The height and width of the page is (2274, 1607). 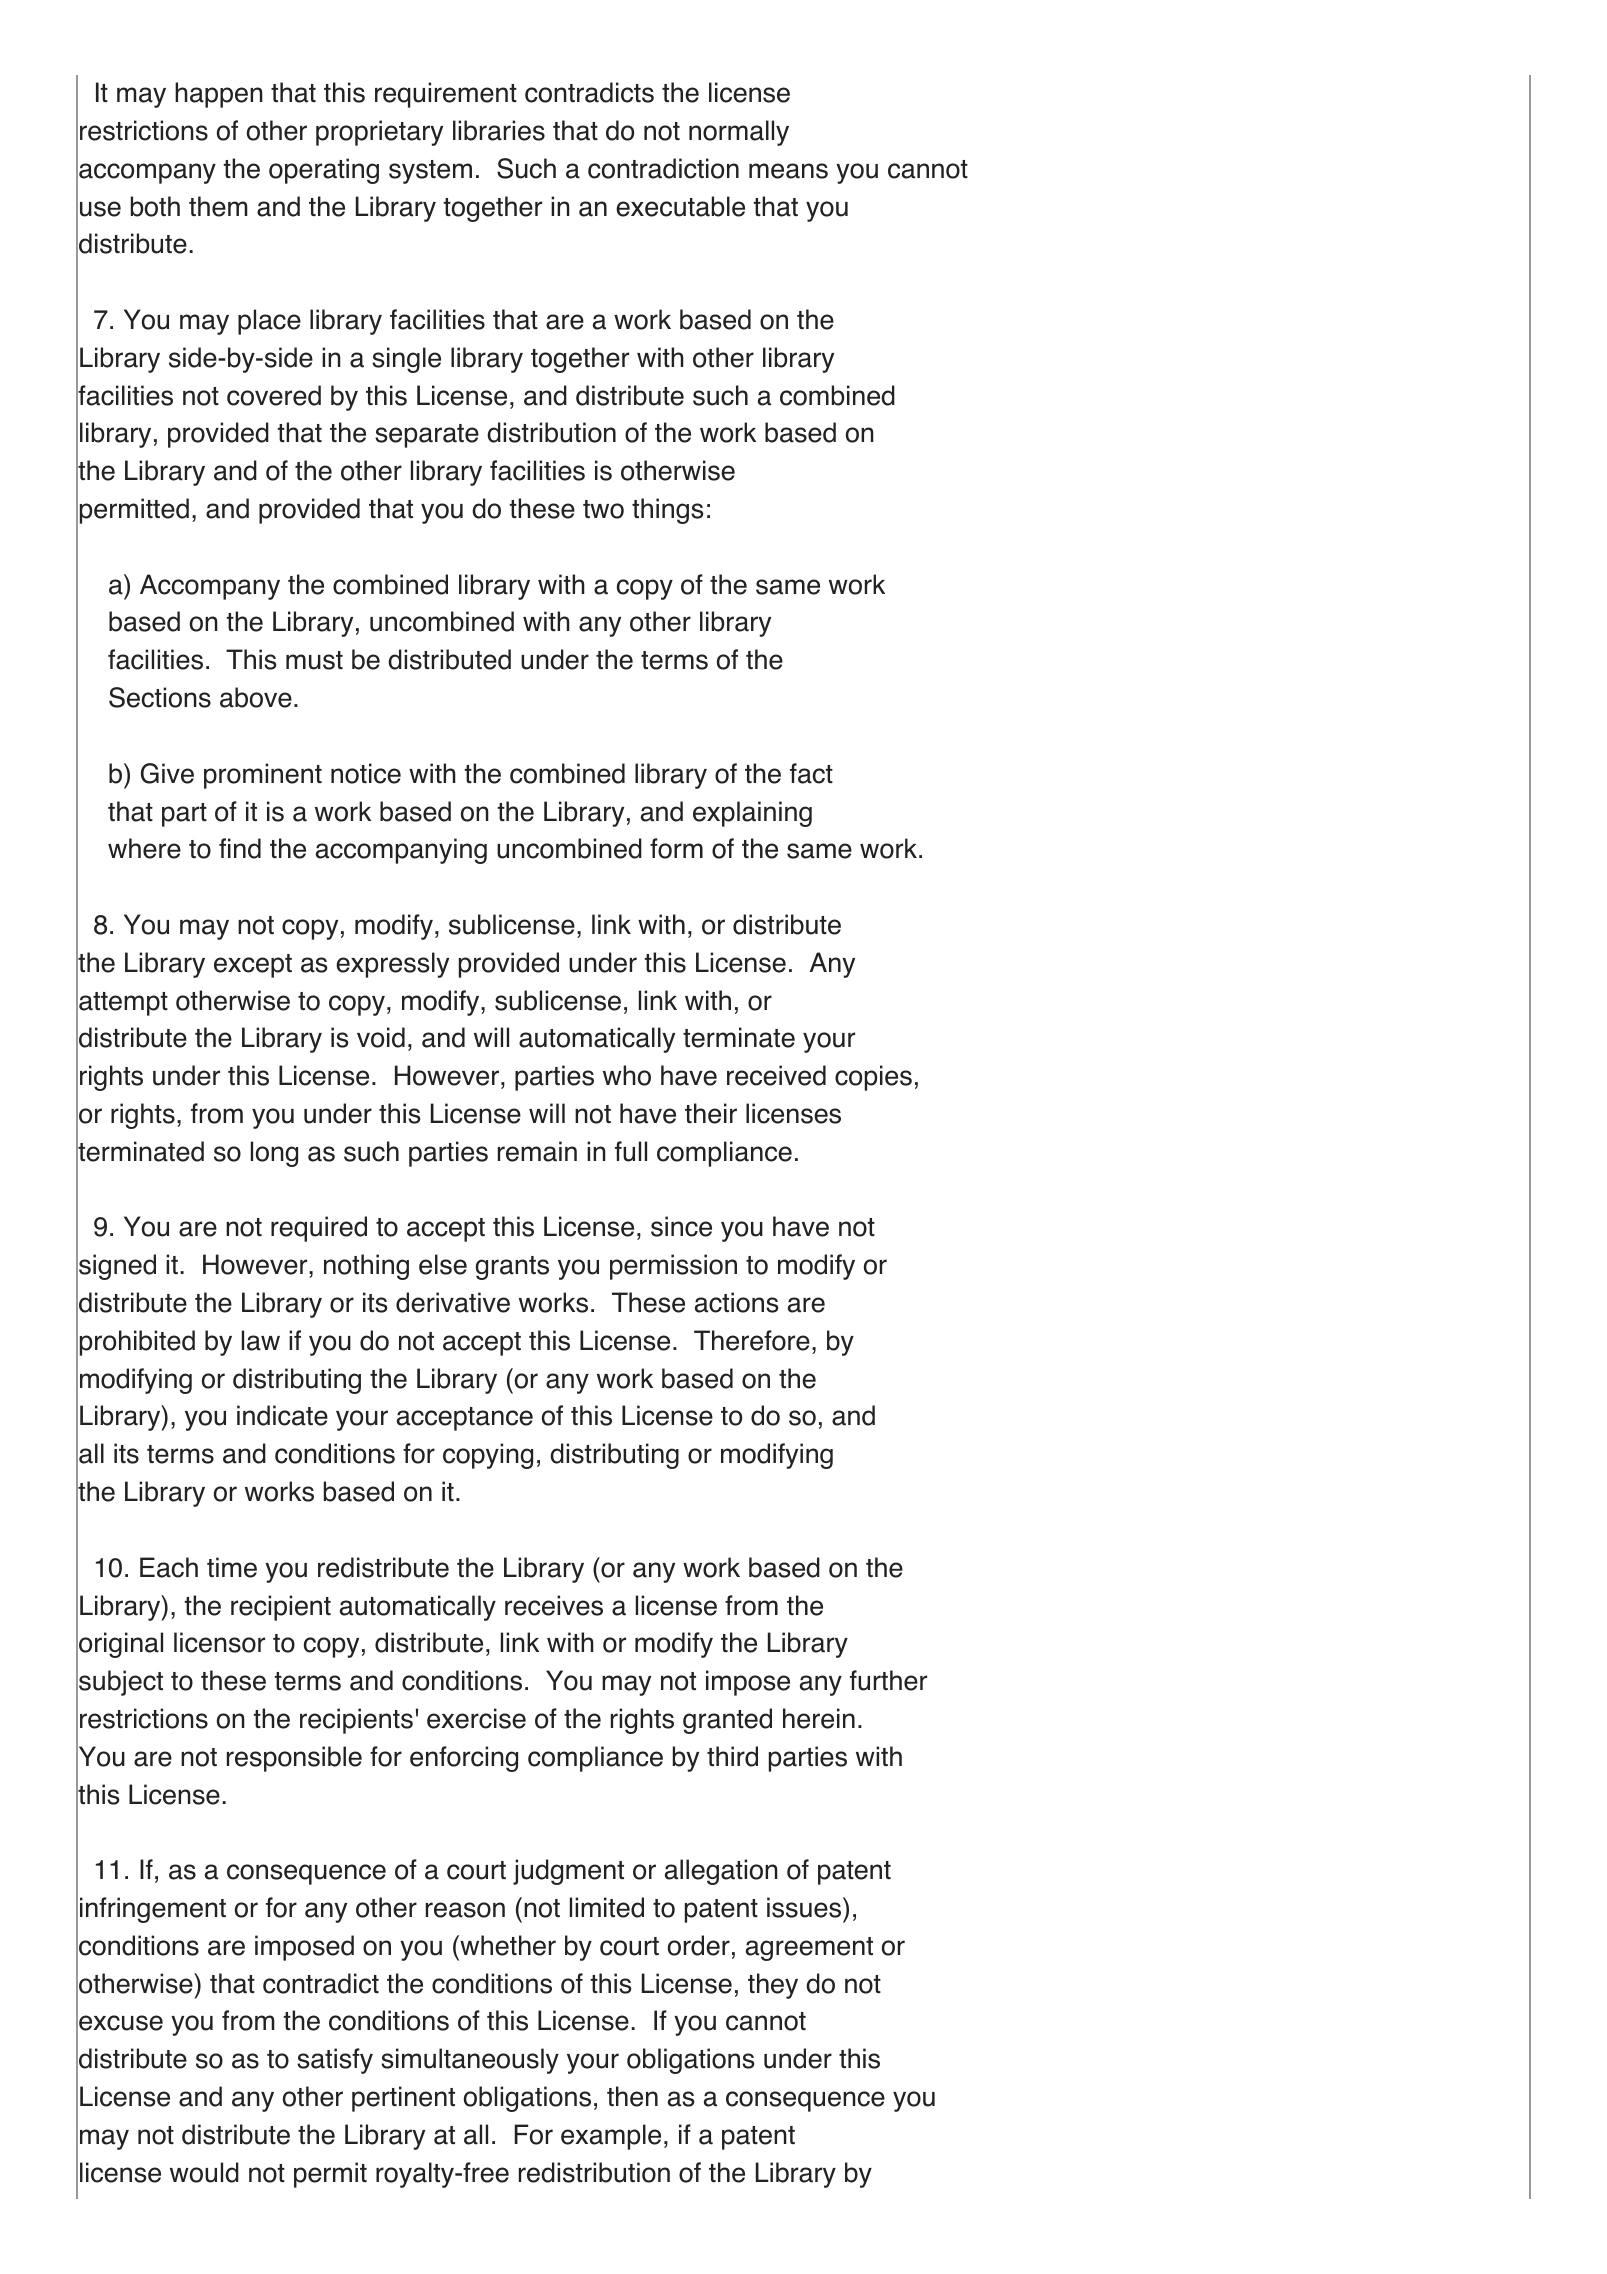 I want to click on means, so click(x=788, y=171).
